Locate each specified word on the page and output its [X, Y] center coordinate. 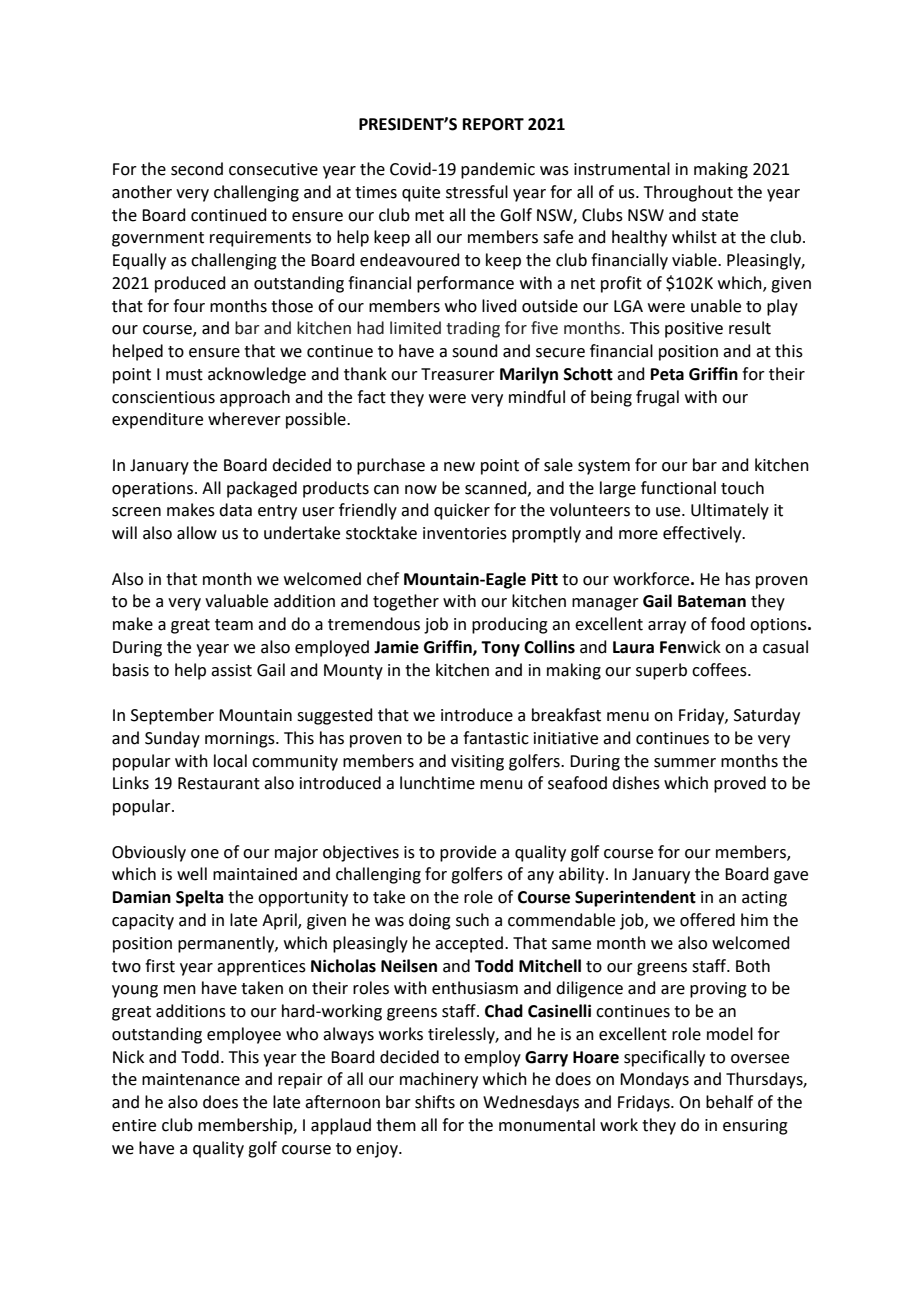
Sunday [172, 739]
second [197, 169]
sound [475, 351]
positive [694, 330]
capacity [143, 922]
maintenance [191, 1079]
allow [197, 533]
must [184, 375]
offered [707, 920]
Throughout [688, 193]
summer [685, 763]
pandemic [498, 170]
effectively [703, 534]
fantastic [496, 738]
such [472, 920]
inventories [465, 533]
